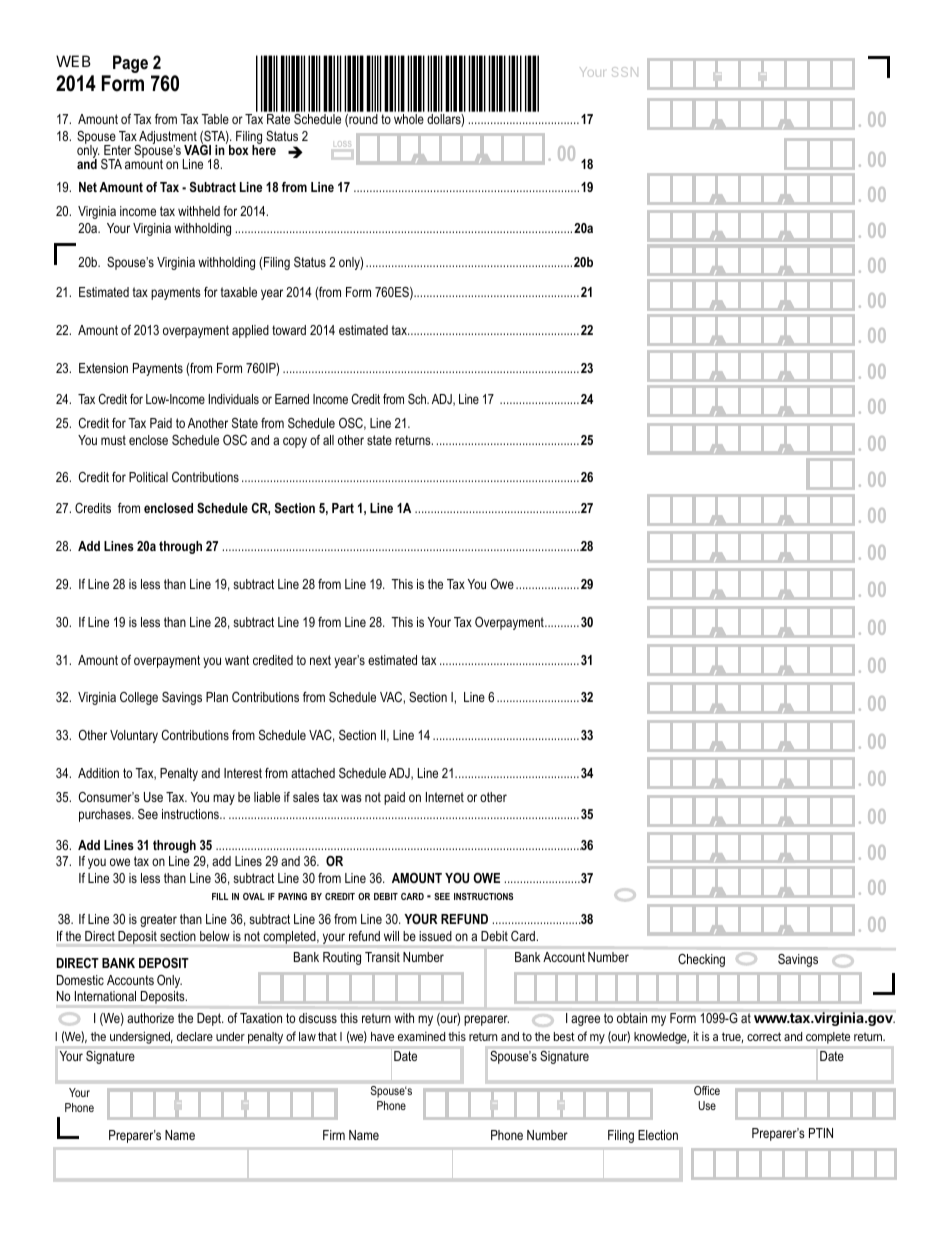 The image size is (952, 1233). I want to click on Page, so click(130, 64).
